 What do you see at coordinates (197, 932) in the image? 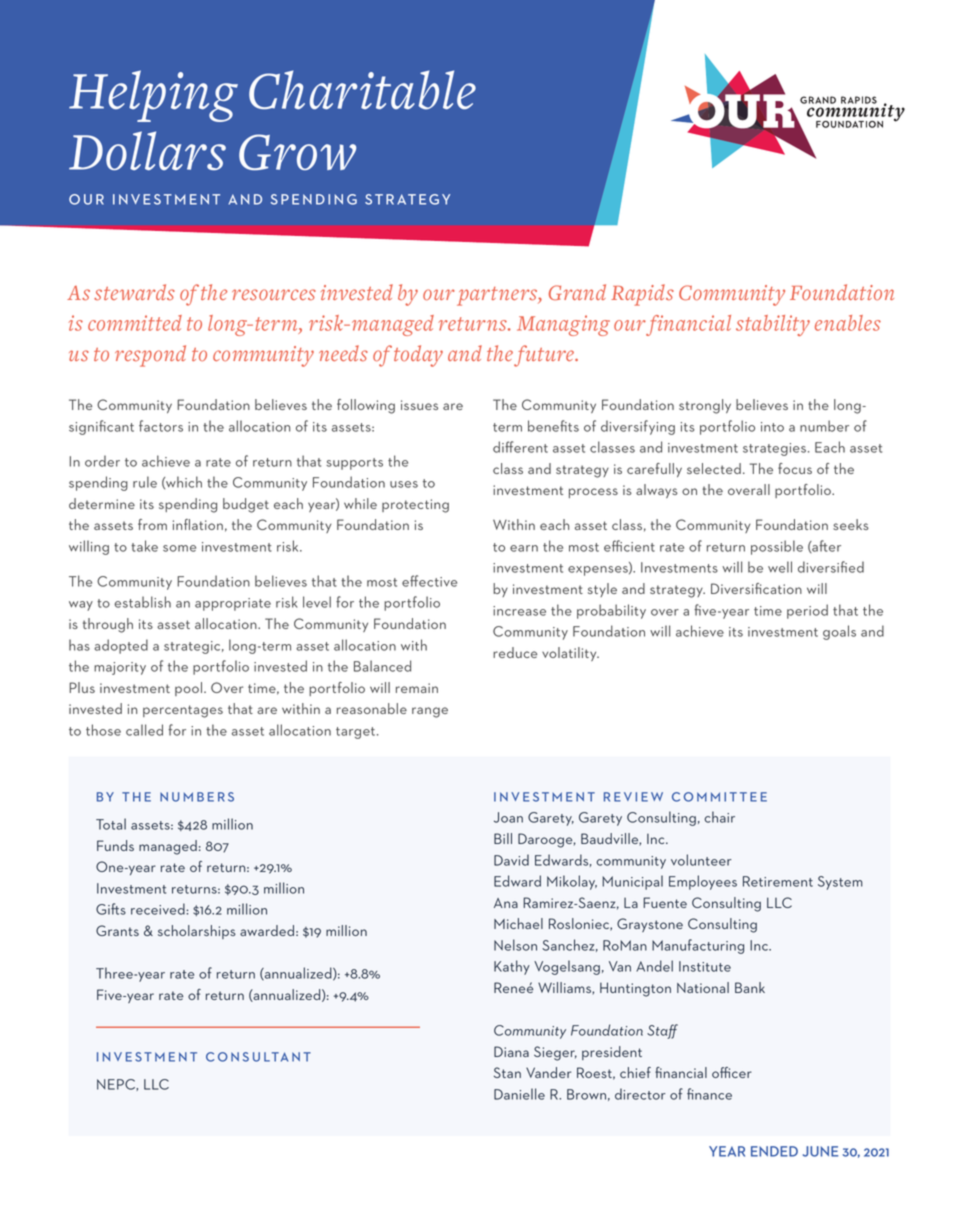
I see `scholarships` at bounding box center [197, 932].
